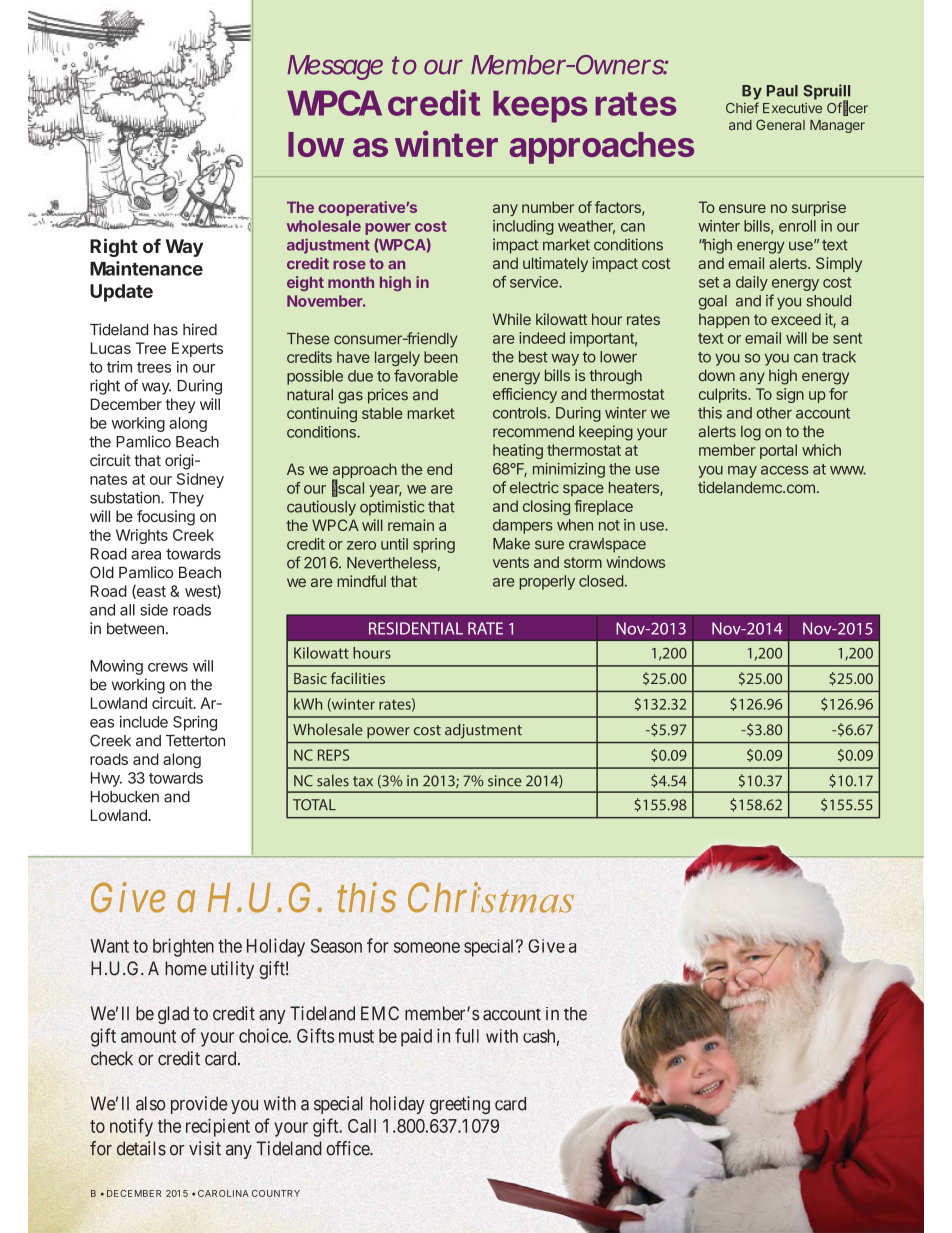 This screenshot has width=952, height=1233. I want to click on heating, so click(518, 451).
